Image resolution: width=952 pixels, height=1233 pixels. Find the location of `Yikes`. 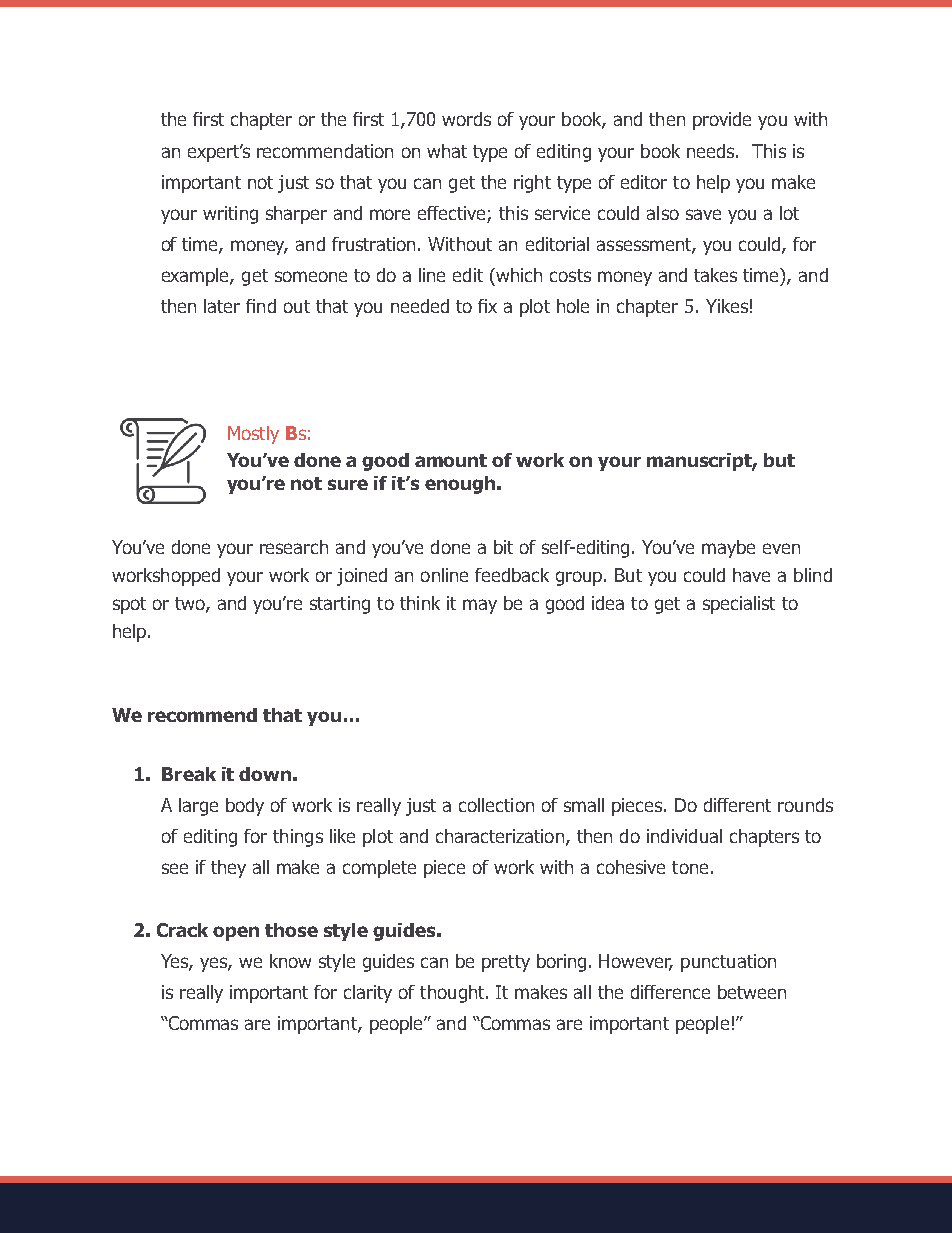

Yikes is located at coordinates (727, 306).
